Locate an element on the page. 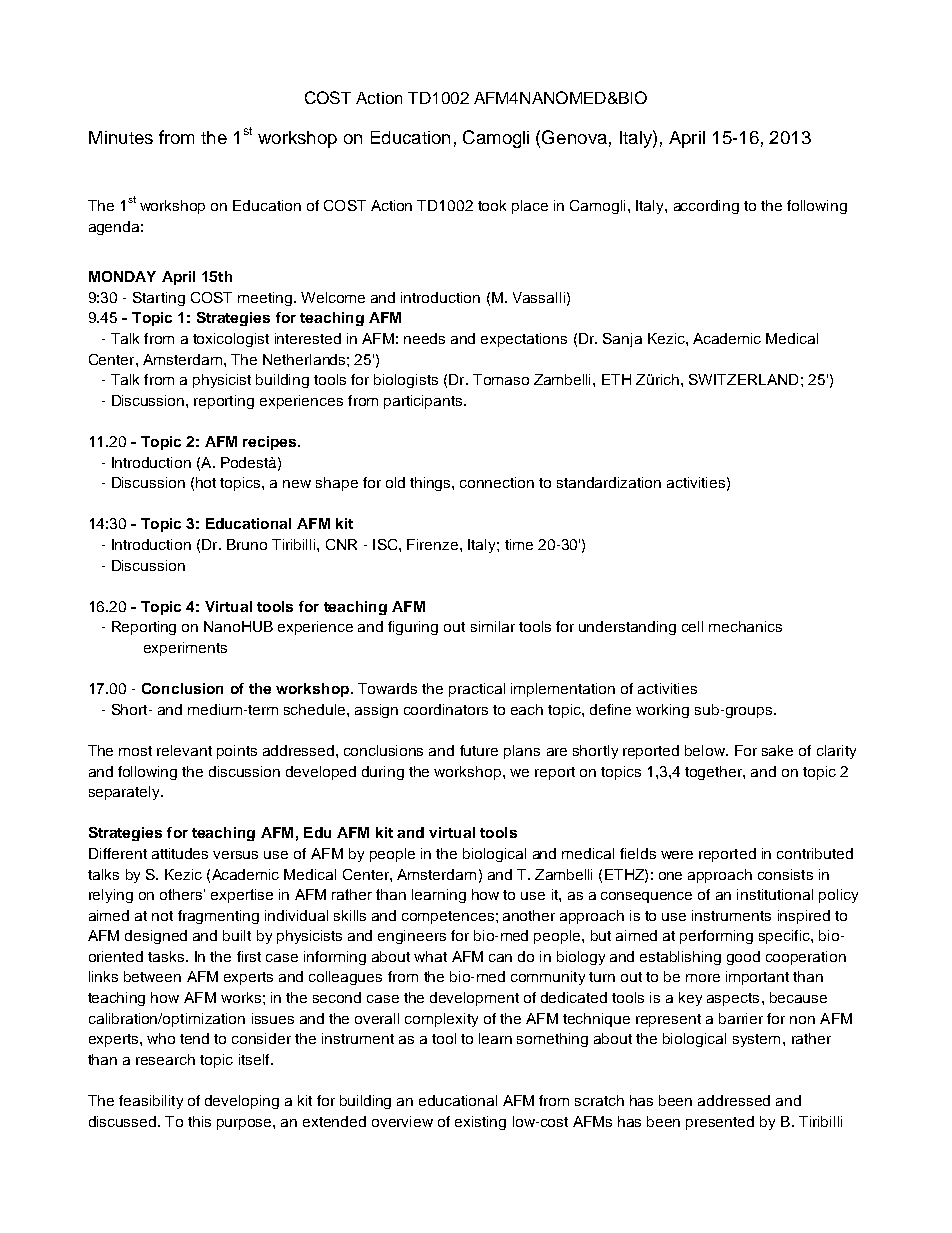 The height and width of the image is (1233, 952). existing is located at coordinates (480, 1123).
